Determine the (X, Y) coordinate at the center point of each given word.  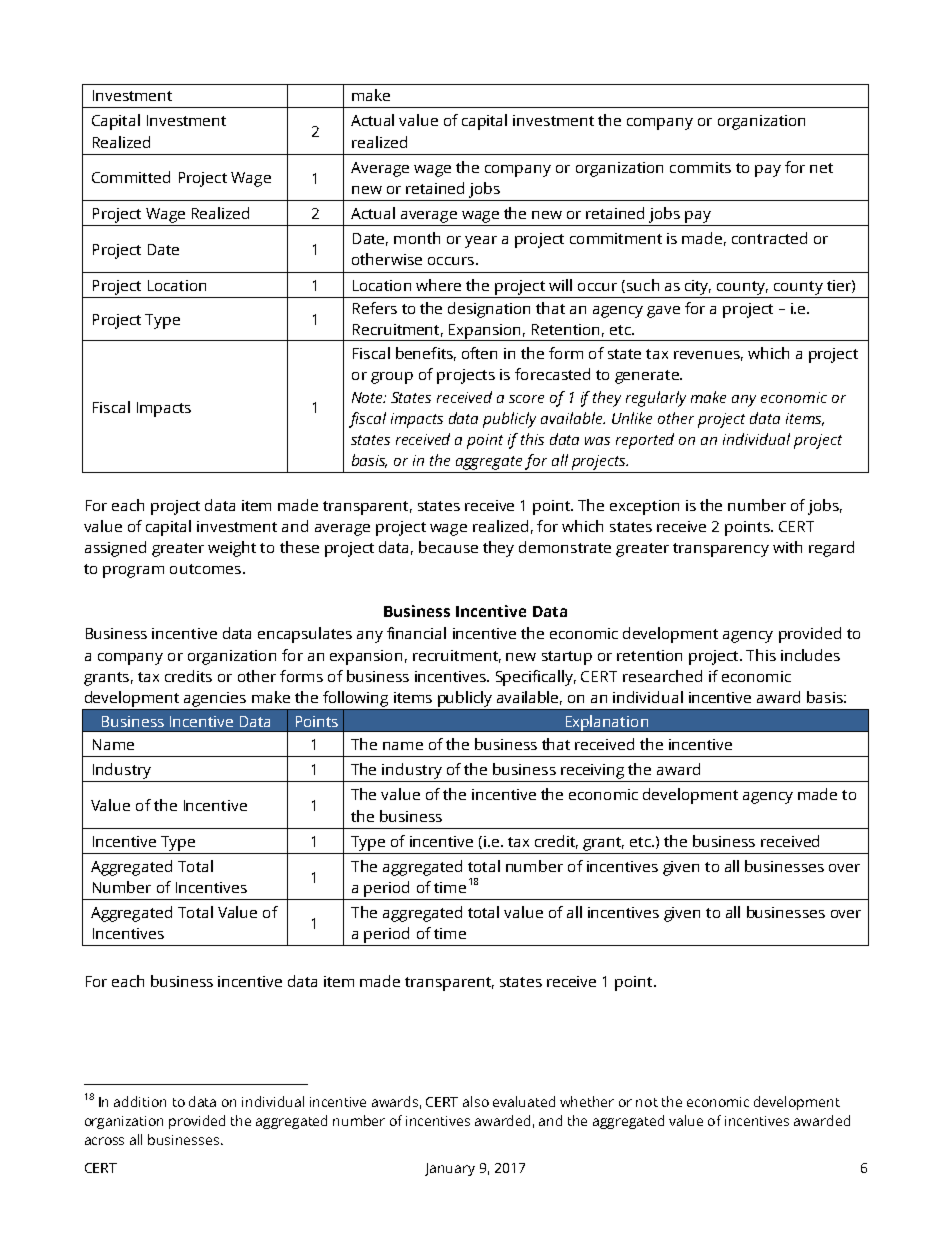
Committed (131, 177)
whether (587, 1101)
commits (700, 167)
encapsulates (305, 635)
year (481, 242)
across (104, 1141)
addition (140, 1101)
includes (810, 655)
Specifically (536, 678)
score (526, 399)
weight (232, 549)
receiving (593, 773)
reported (645, 441)
